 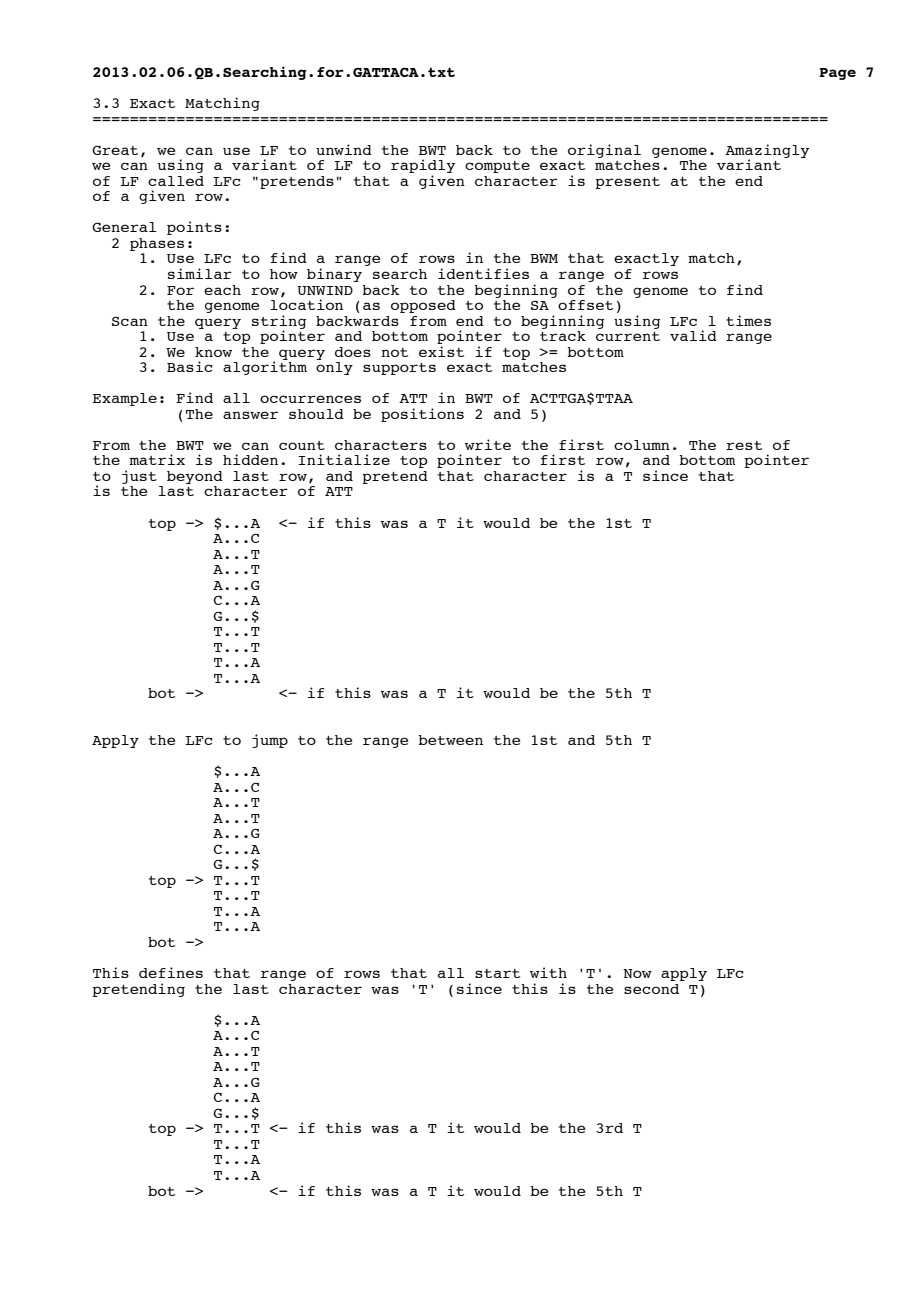 What do you see at coordinates (642, 445) in the screenshot?
I see `column` at bounding box center [642, 445].
